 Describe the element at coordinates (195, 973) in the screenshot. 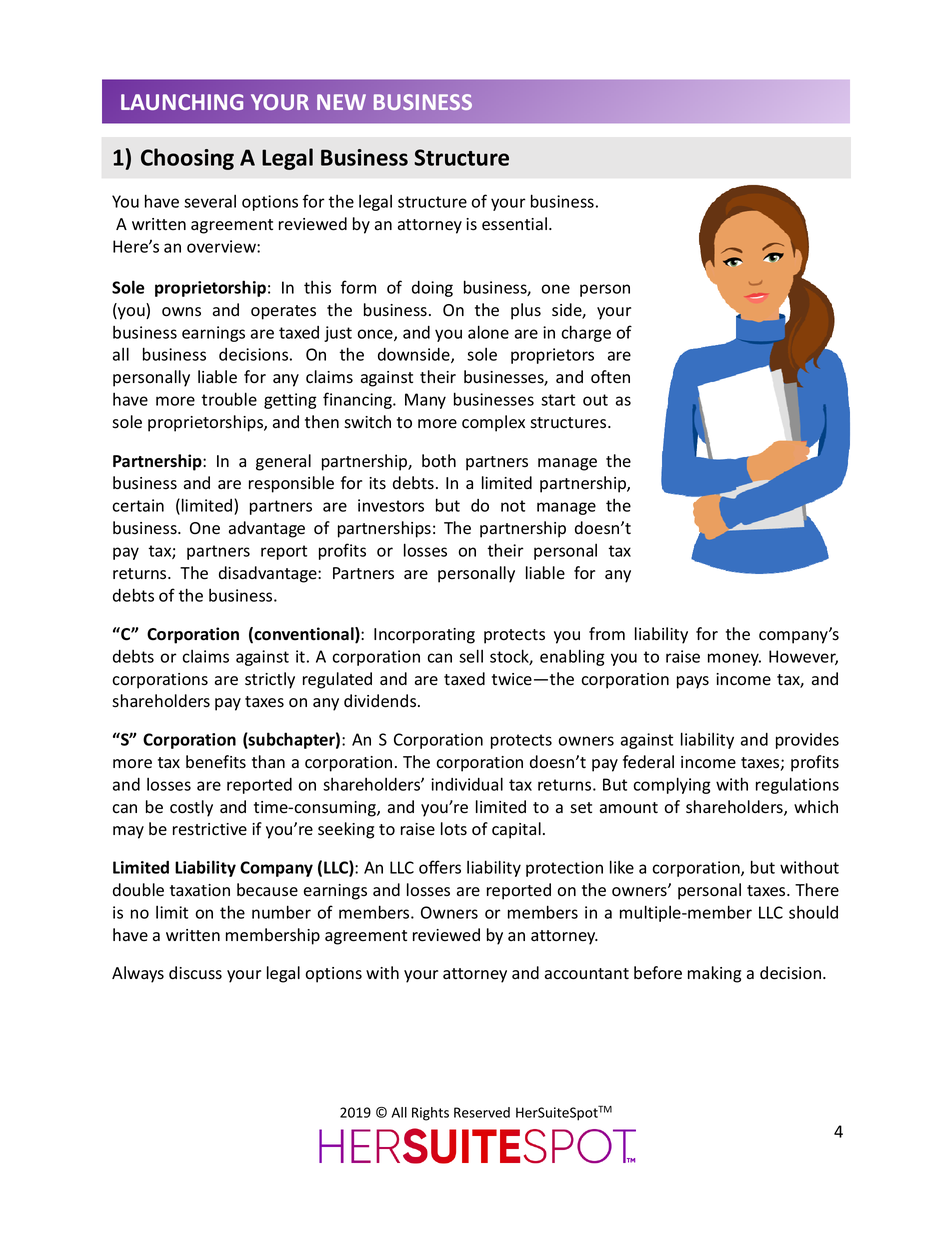

I see `discuss` at that location.
